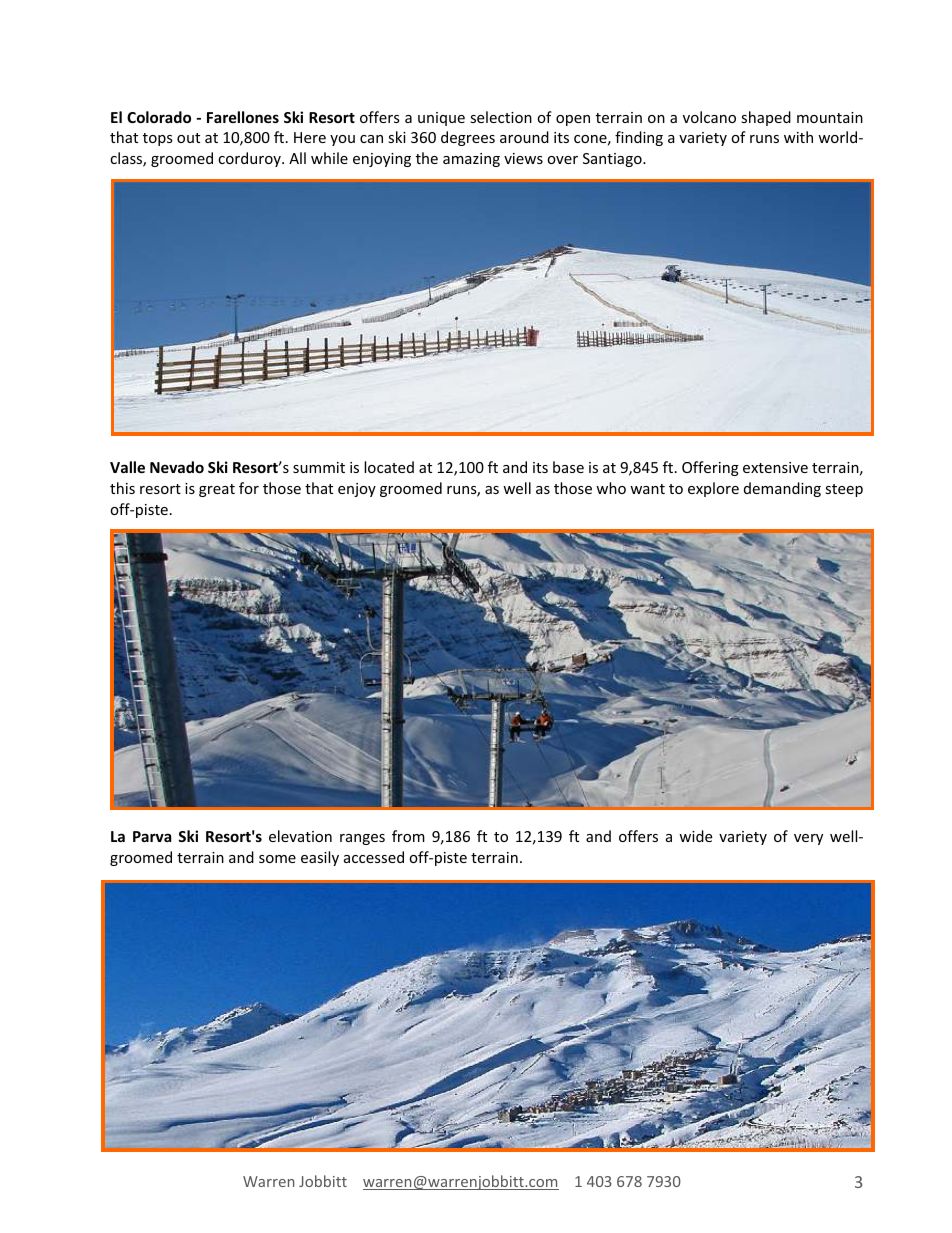  Describe the element at coordinates (713, 489) in the document. I see `explore` at that location.
